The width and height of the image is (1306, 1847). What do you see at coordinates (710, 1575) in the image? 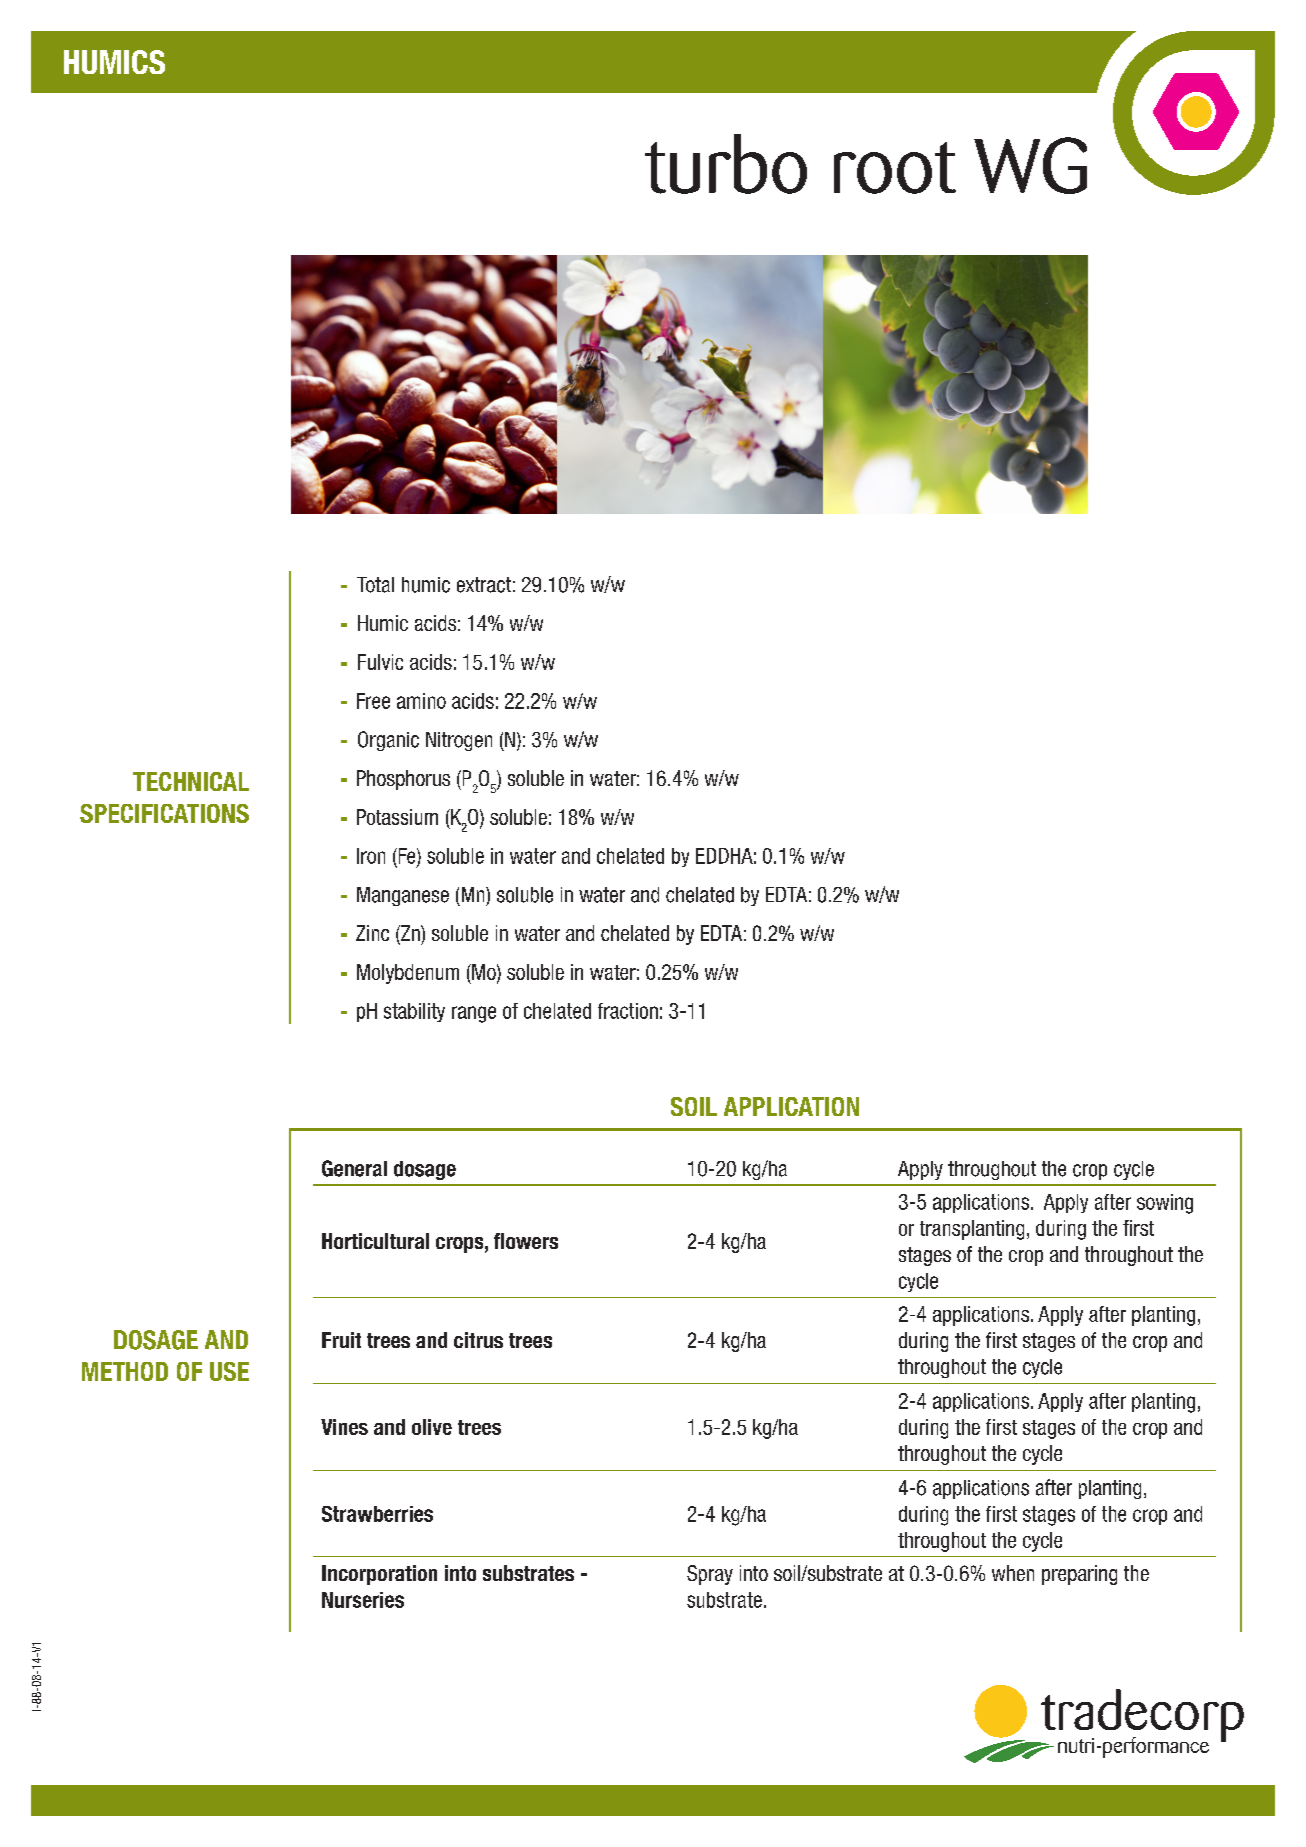
I see `Spray` at bounding box center [710, 1575].
